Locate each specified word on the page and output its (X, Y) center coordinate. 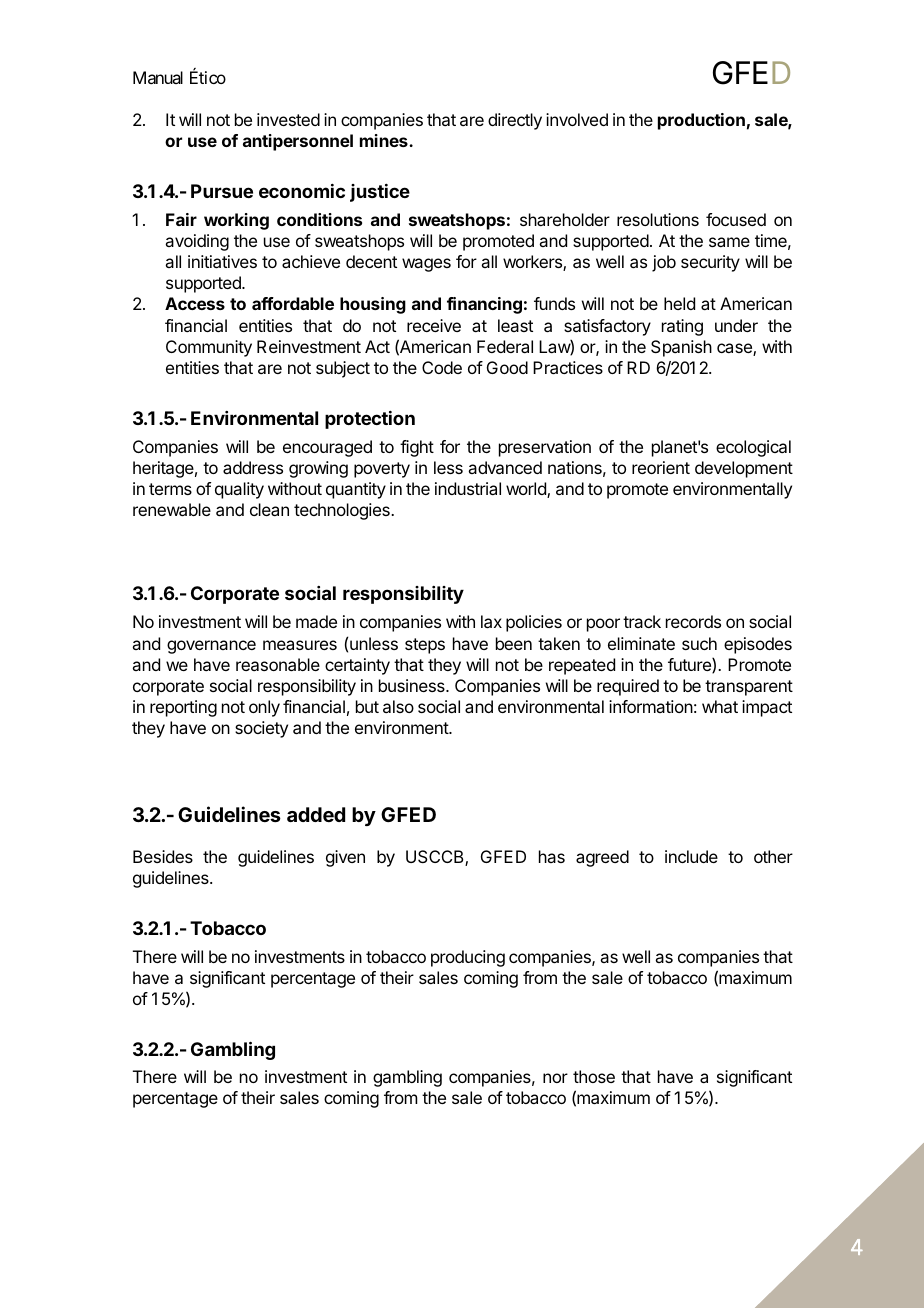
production (701, 121)
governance (211, 647)
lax (491, 621)
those (594, 1076)
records (693, 621)
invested (288, 119)
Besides (163, 856)
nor (555, 1078)
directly (515, 121)
